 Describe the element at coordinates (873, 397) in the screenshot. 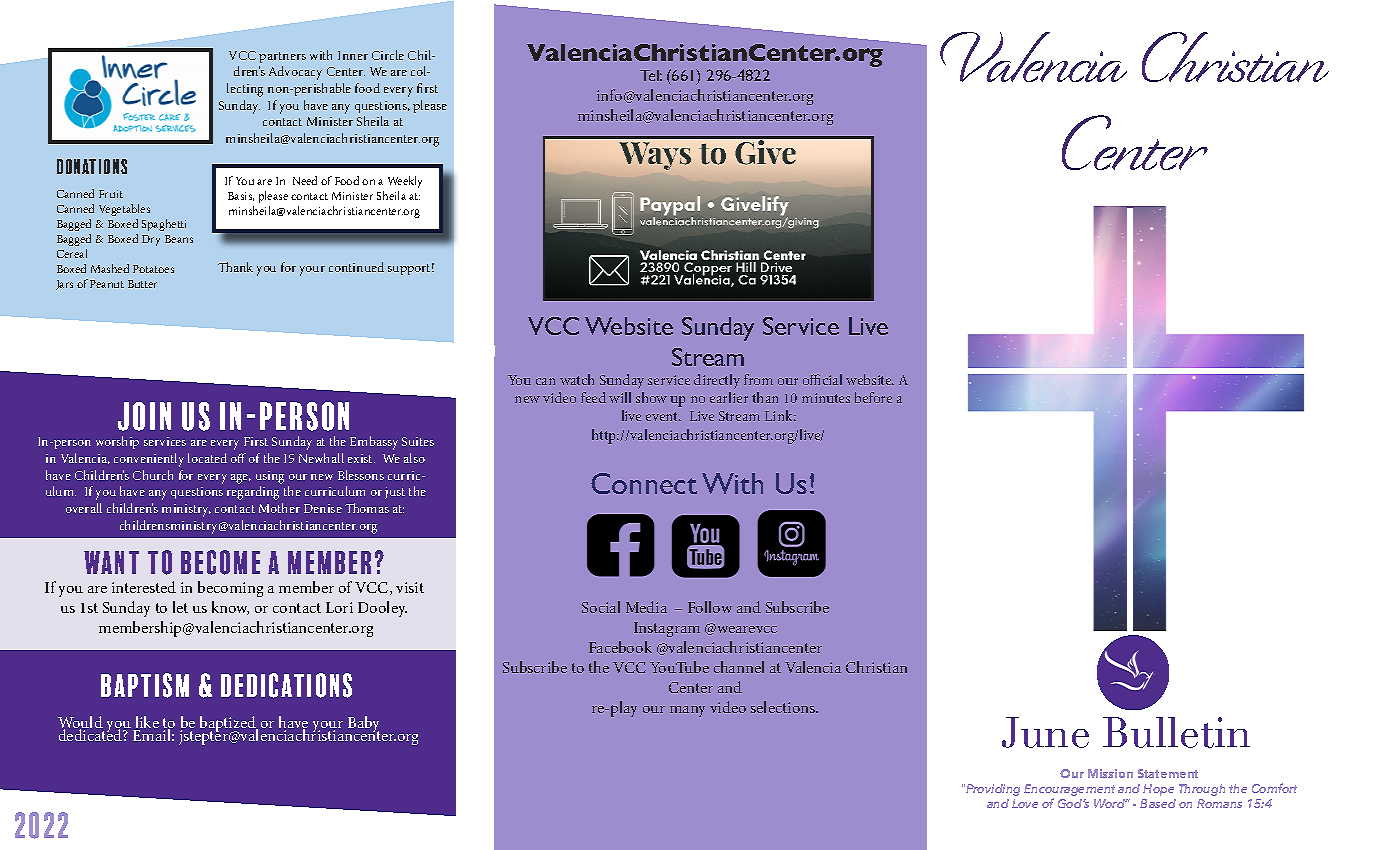

I see `before` at that location.
